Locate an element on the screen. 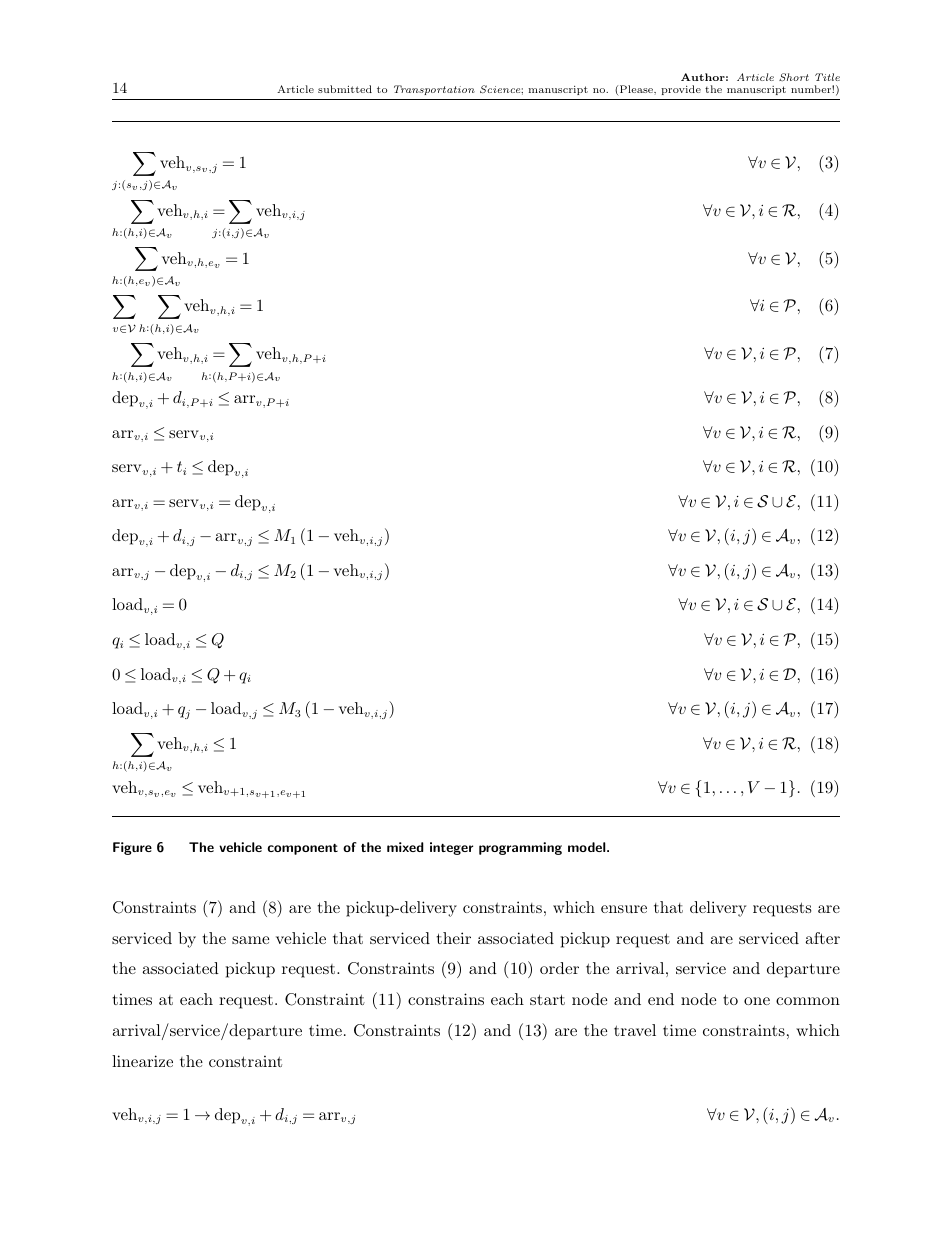 The width and height of the screenshot is (952, 1233). Figure is located at coordinates (132, 848).
